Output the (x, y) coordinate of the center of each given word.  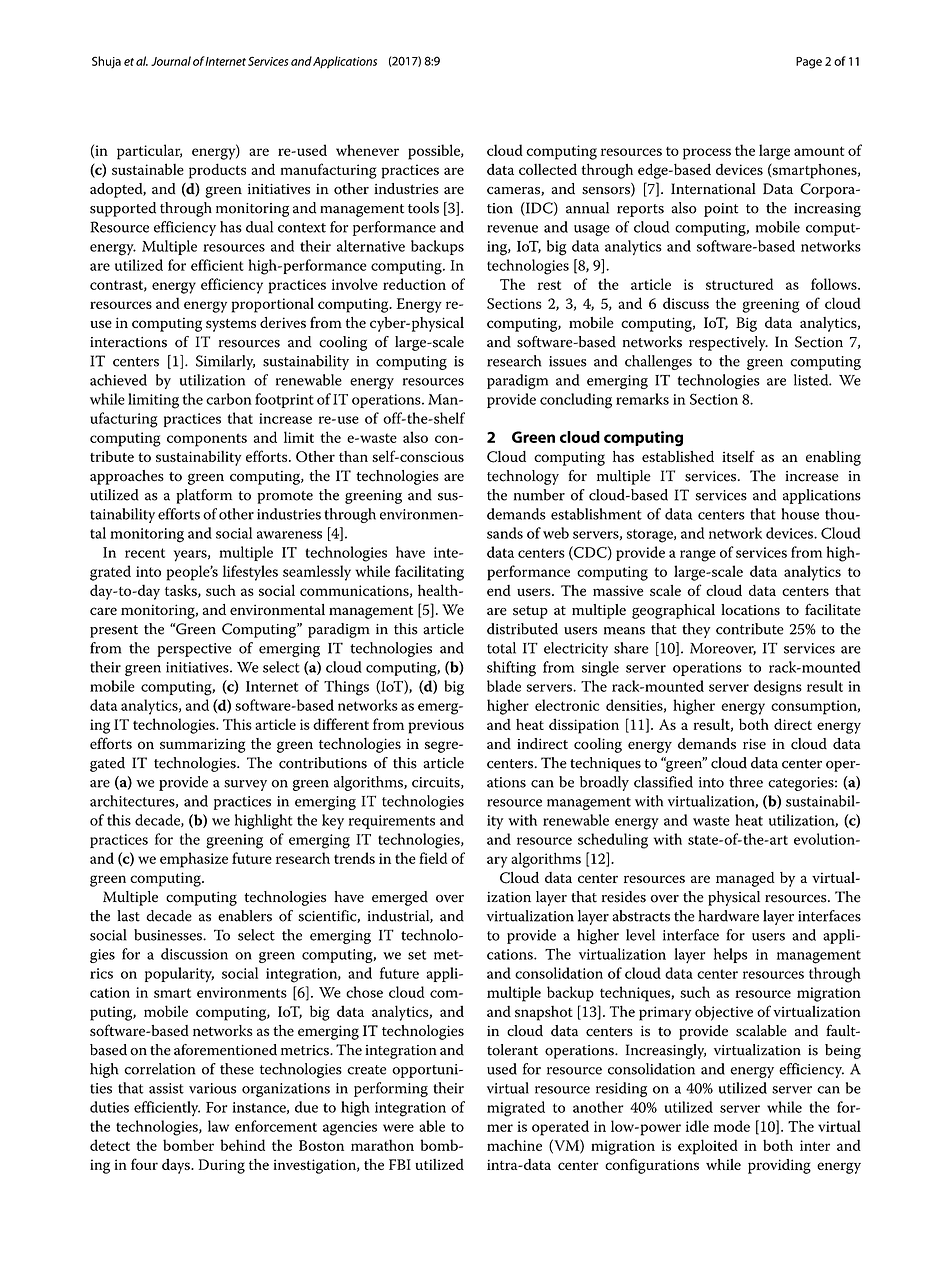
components (207, 440)
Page (809, 63)
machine (514, 1145)
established (678, 456)
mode (732, 1126)
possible (435, 152)
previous (436, 726)
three (746, 782)
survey (245, 785)
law (218, 1126)
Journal (171, 61)
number (539, 495)
